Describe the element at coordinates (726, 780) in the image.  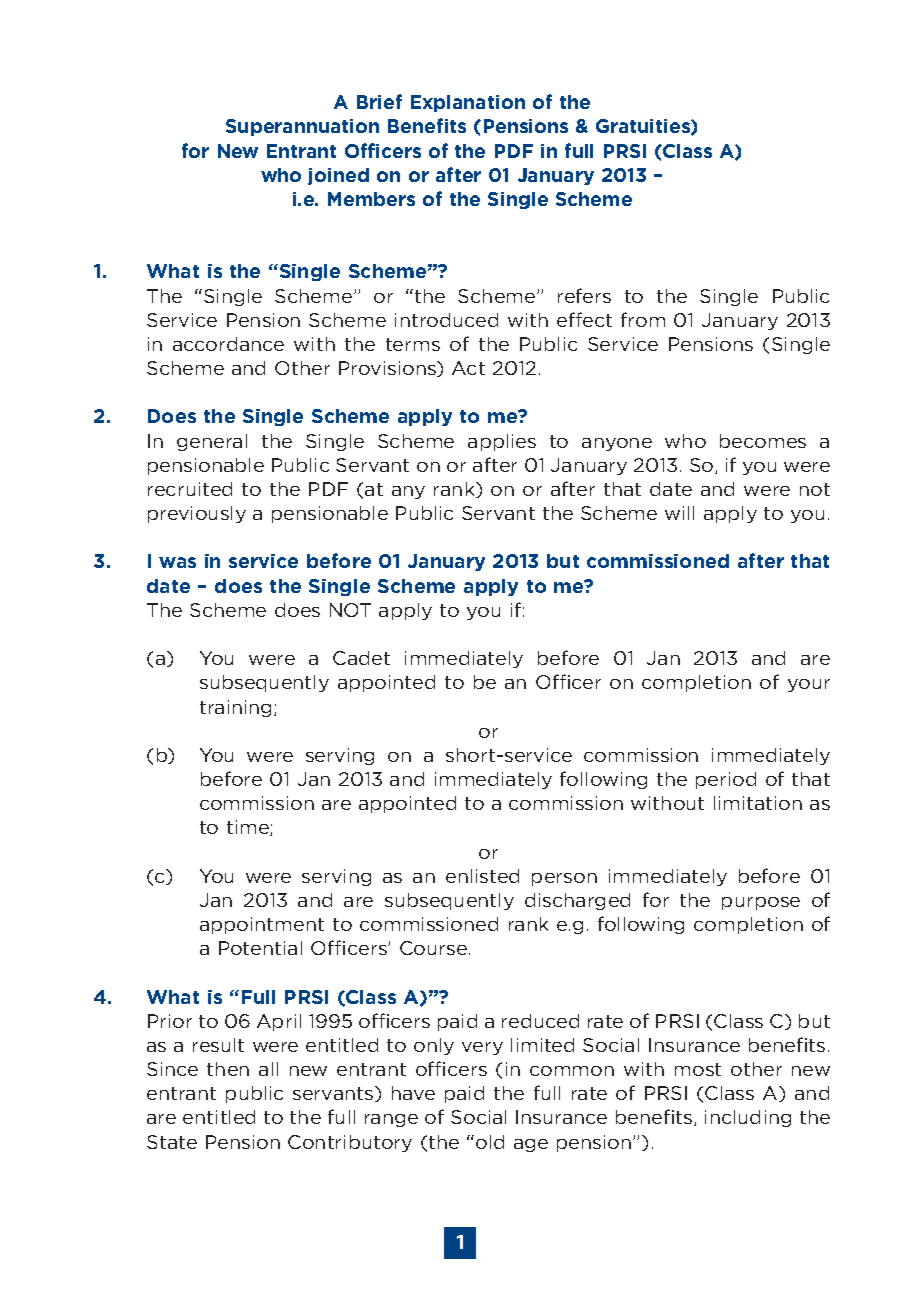
I see `period` at that location.
